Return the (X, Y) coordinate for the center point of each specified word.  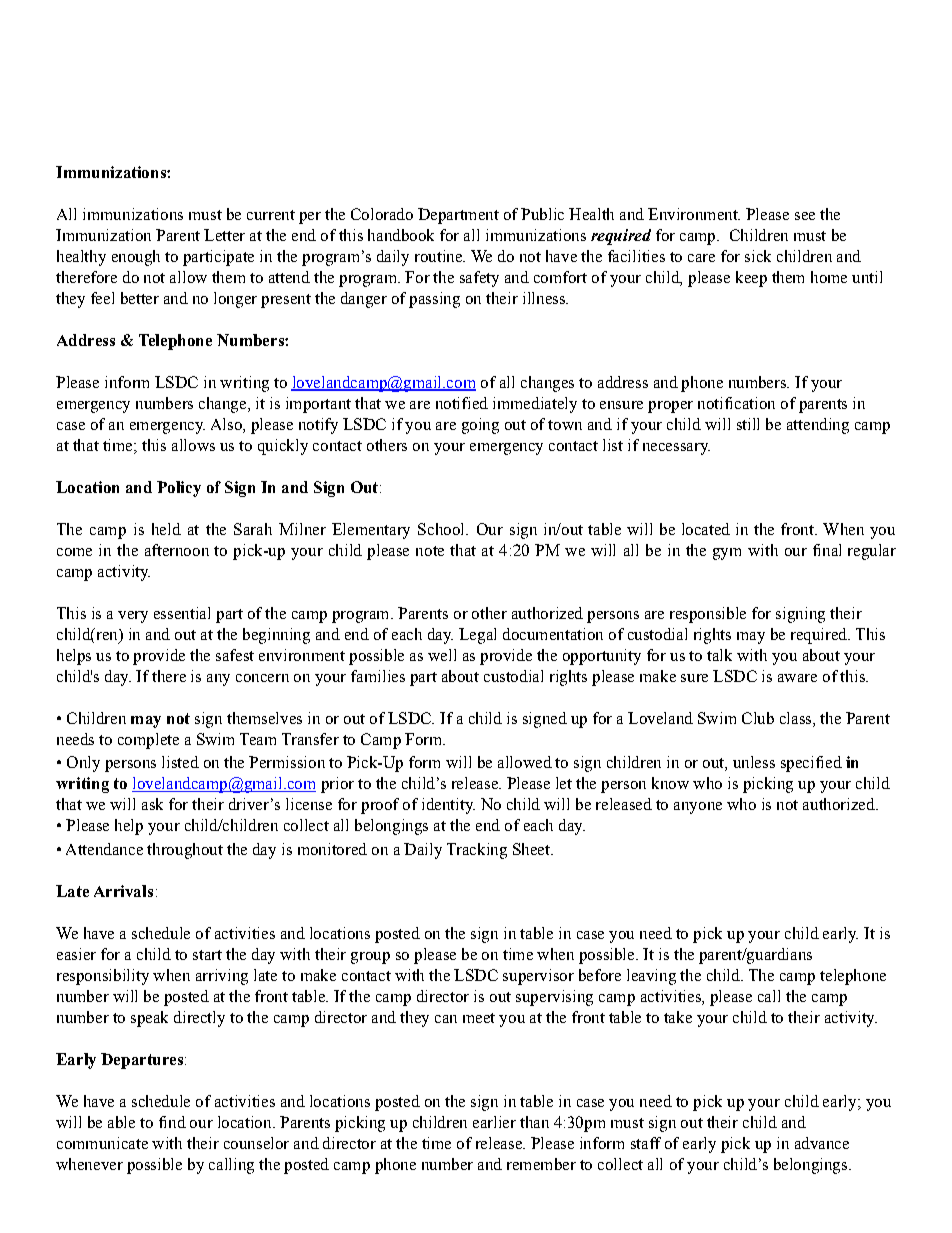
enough (136, 258)
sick (758, 256)
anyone (698, 808)
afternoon (177, 550)
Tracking (477, 851)
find (172, 1122)
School (442, 529)
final (827, 550)
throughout (185, 851)
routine (439, 256)
